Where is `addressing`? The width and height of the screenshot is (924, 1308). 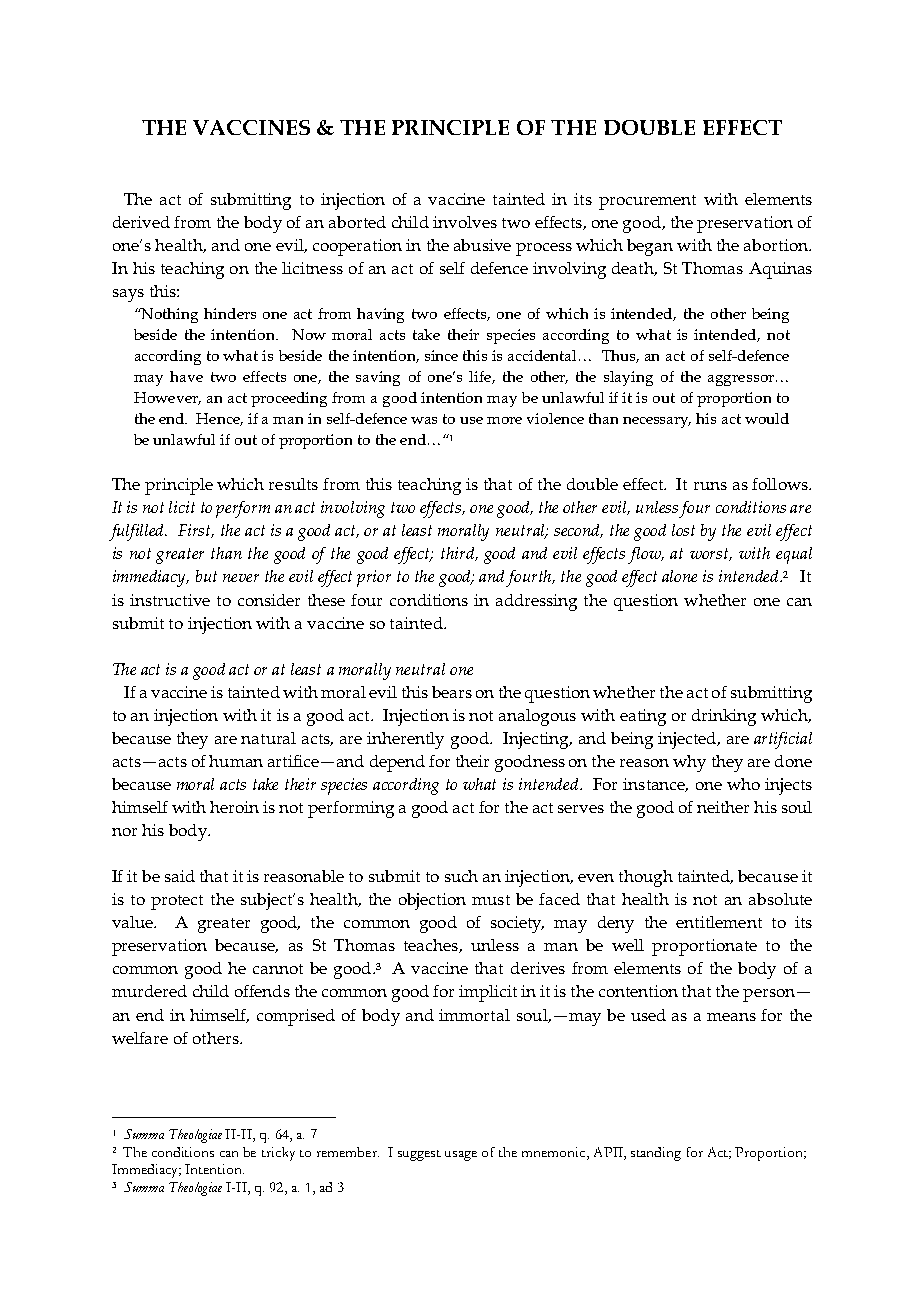 addressing is located at coordinates (536, 602).
